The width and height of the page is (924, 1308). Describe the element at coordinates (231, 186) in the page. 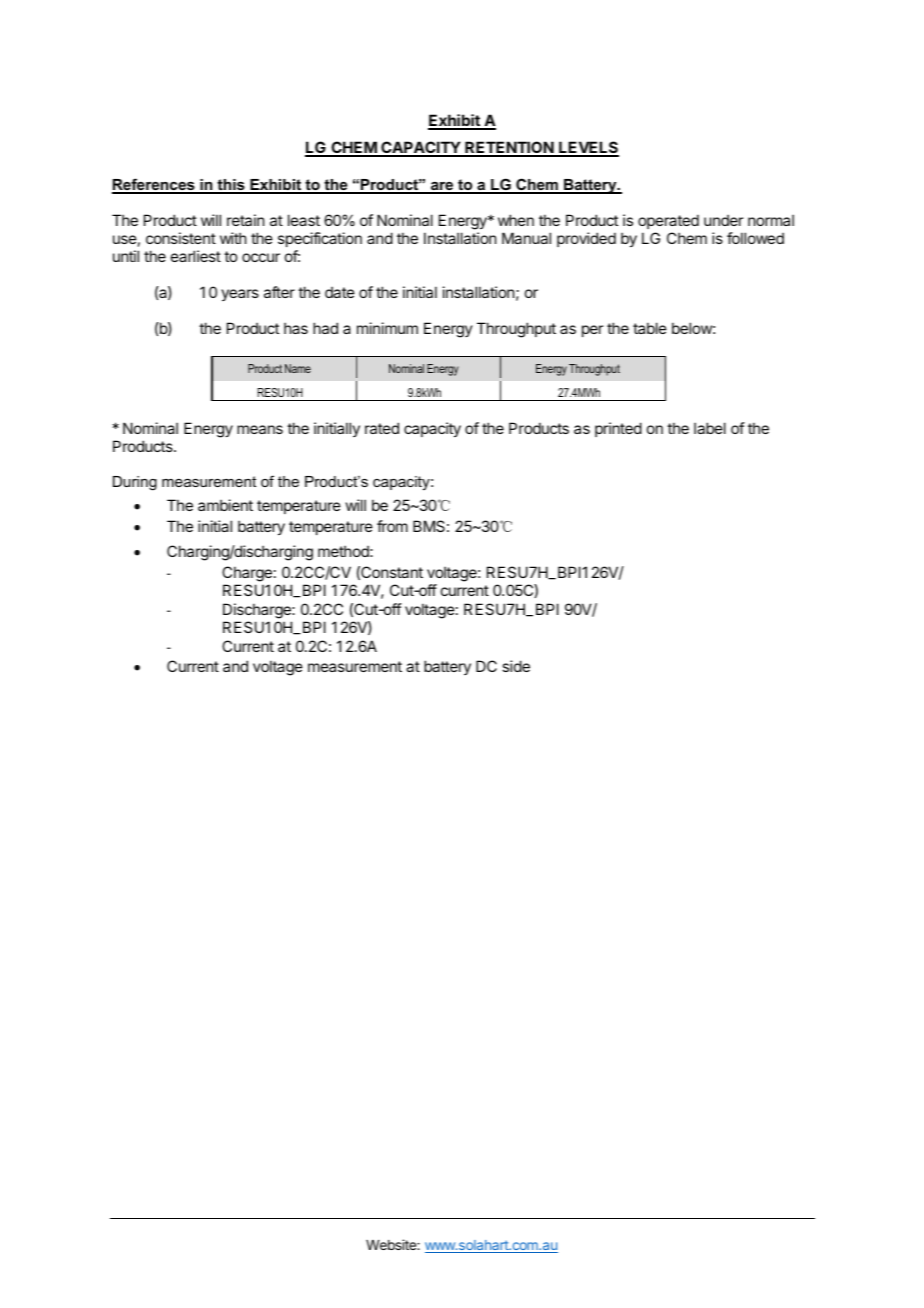

I see `this` at that location.
